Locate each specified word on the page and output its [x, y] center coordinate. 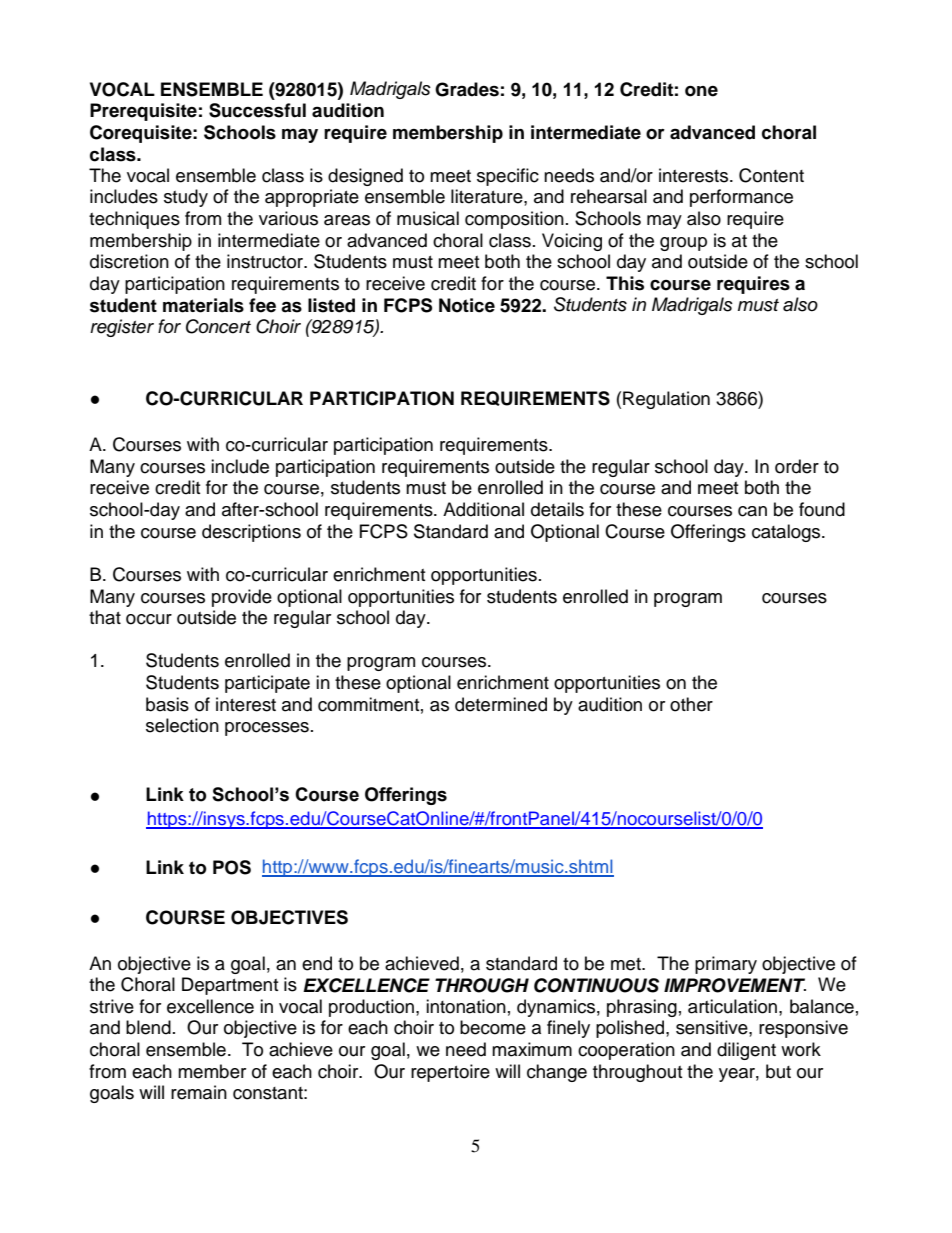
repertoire [450, 1073]
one [701, 91]
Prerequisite [143, 112]
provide [242, 598]
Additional [483, 509]
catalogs [787, 533]
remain [199, 1092]
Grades [467, 89]
